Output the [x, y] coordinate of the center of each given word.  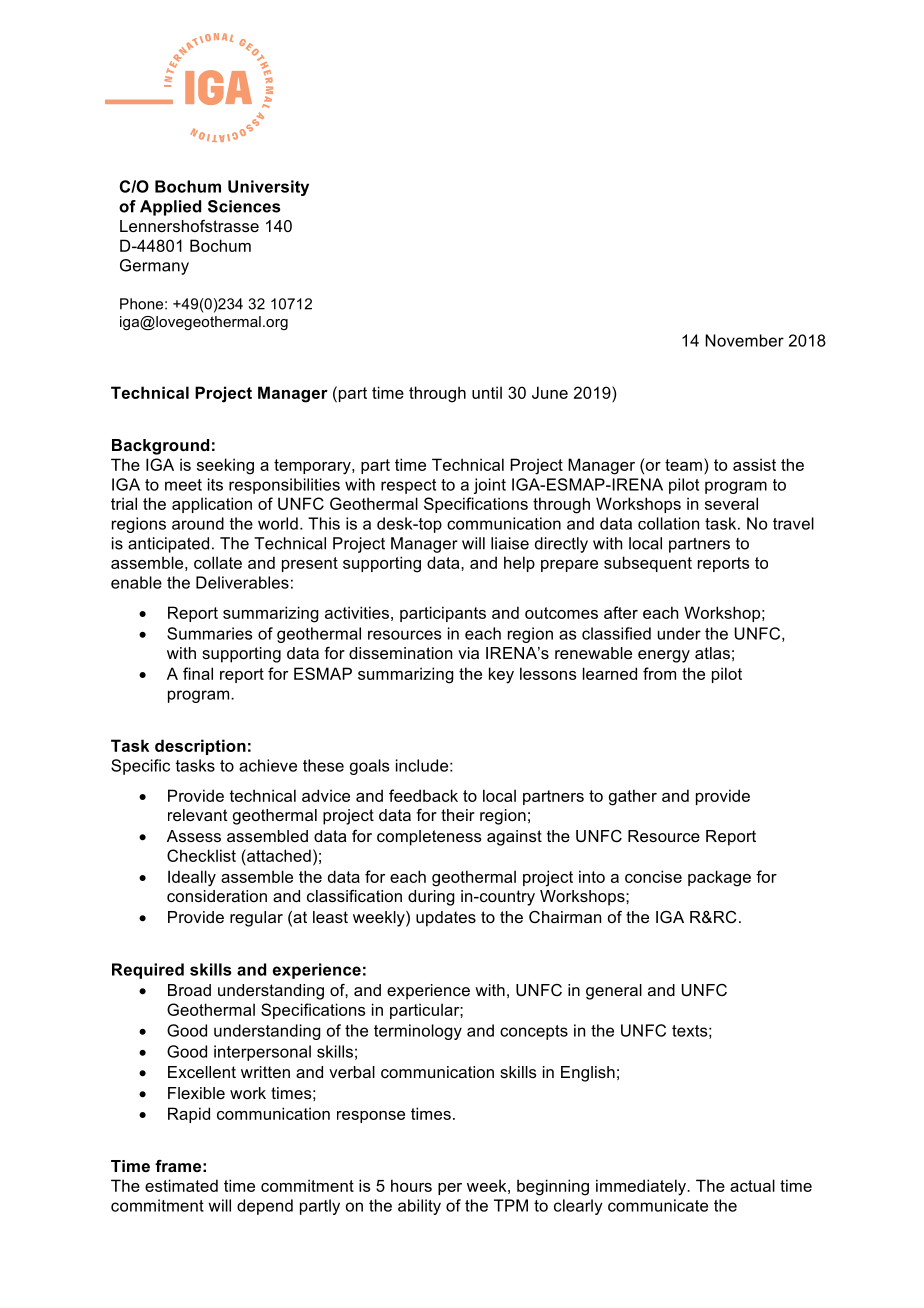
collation [668, 523]
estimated [181, 1185]
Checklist [201, 855]
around [198, 523]
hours [411, 1185]
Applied [170, 208]
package [719, 878]
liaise [510, 543]
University [268, 188]
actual [752, 1185]
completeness [429, 838]
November [744, 340]
